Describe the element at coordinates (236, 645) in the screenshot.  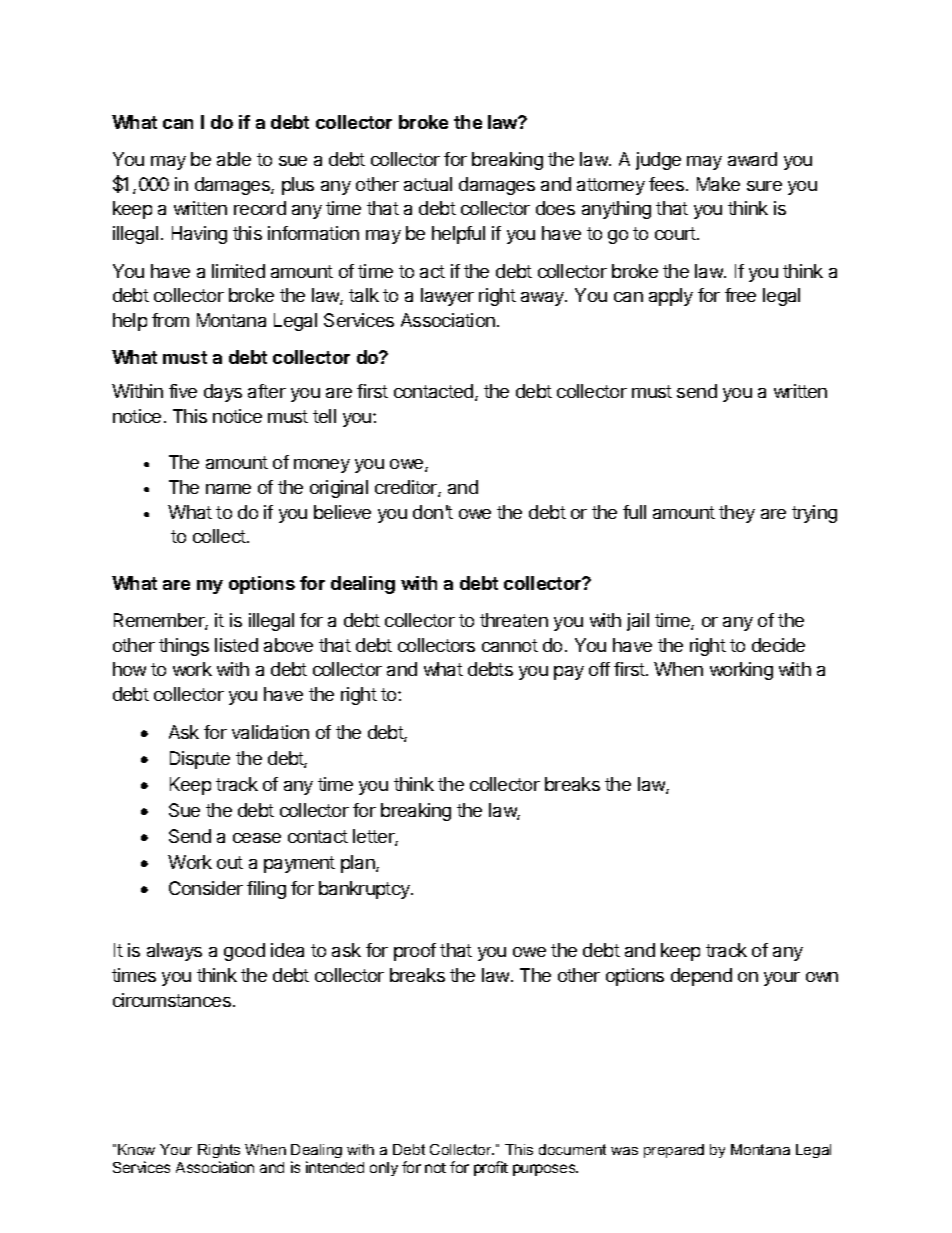
I see `listed` at that location.
